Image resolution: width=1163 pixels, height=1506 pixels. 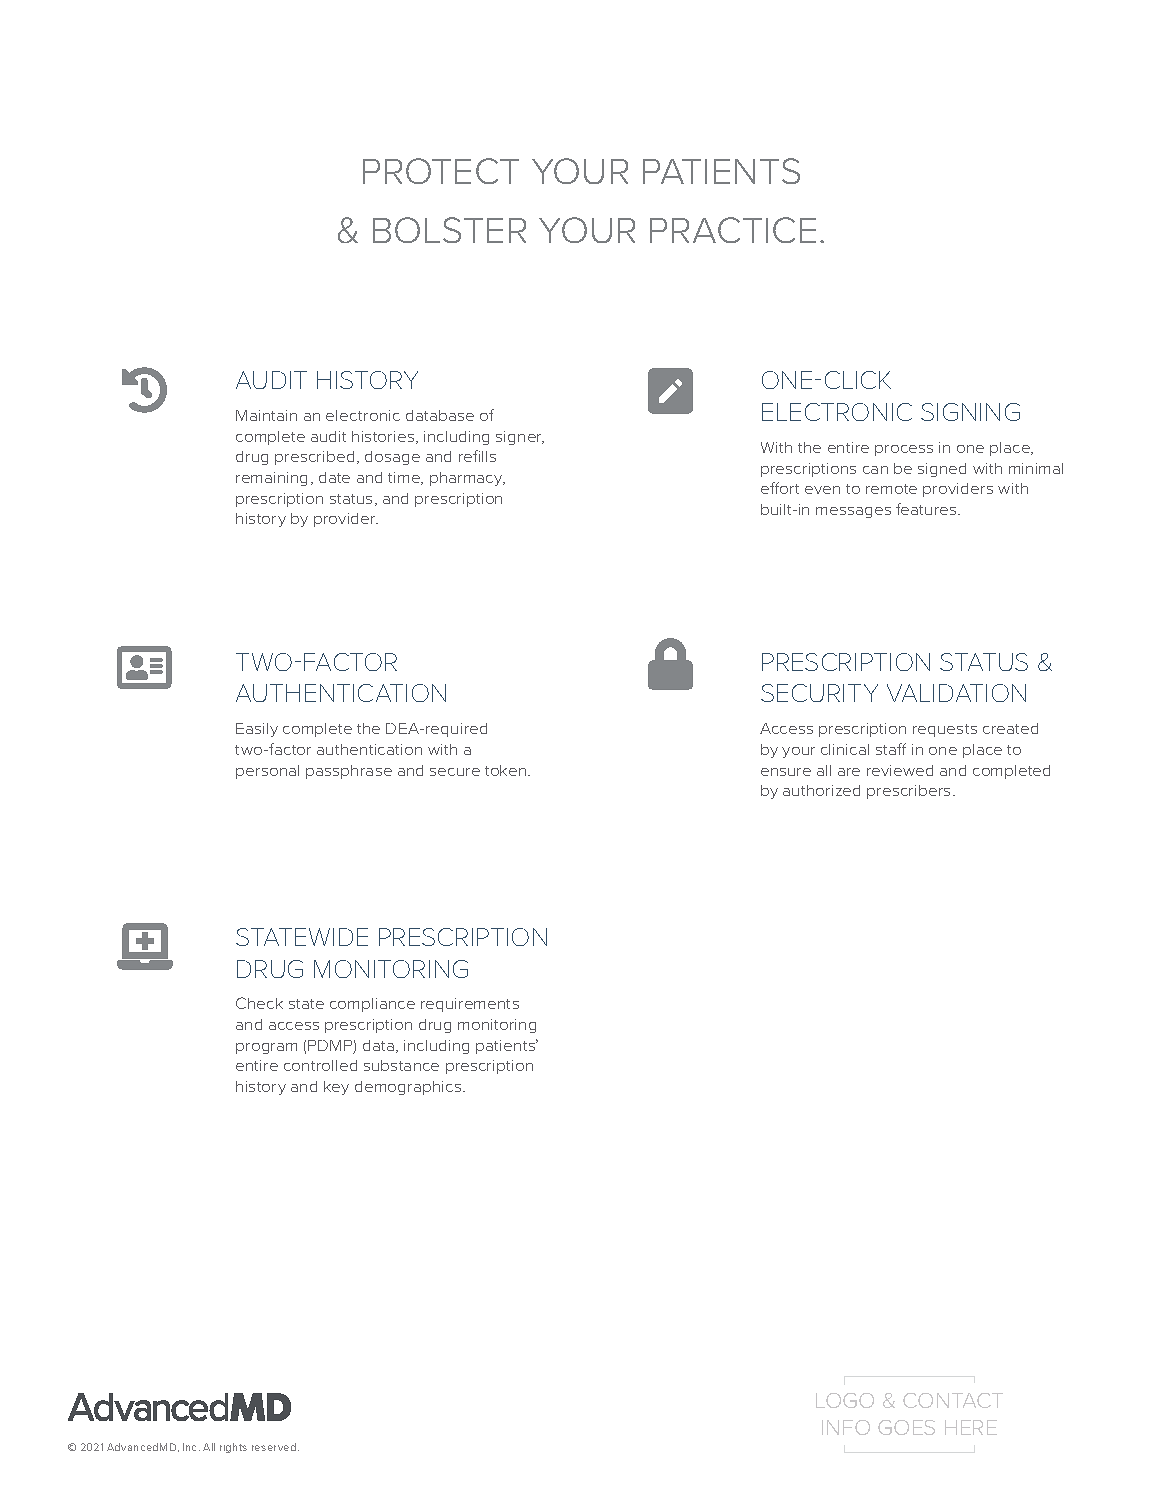 I want to click on date, so click(x=334, y=477).
